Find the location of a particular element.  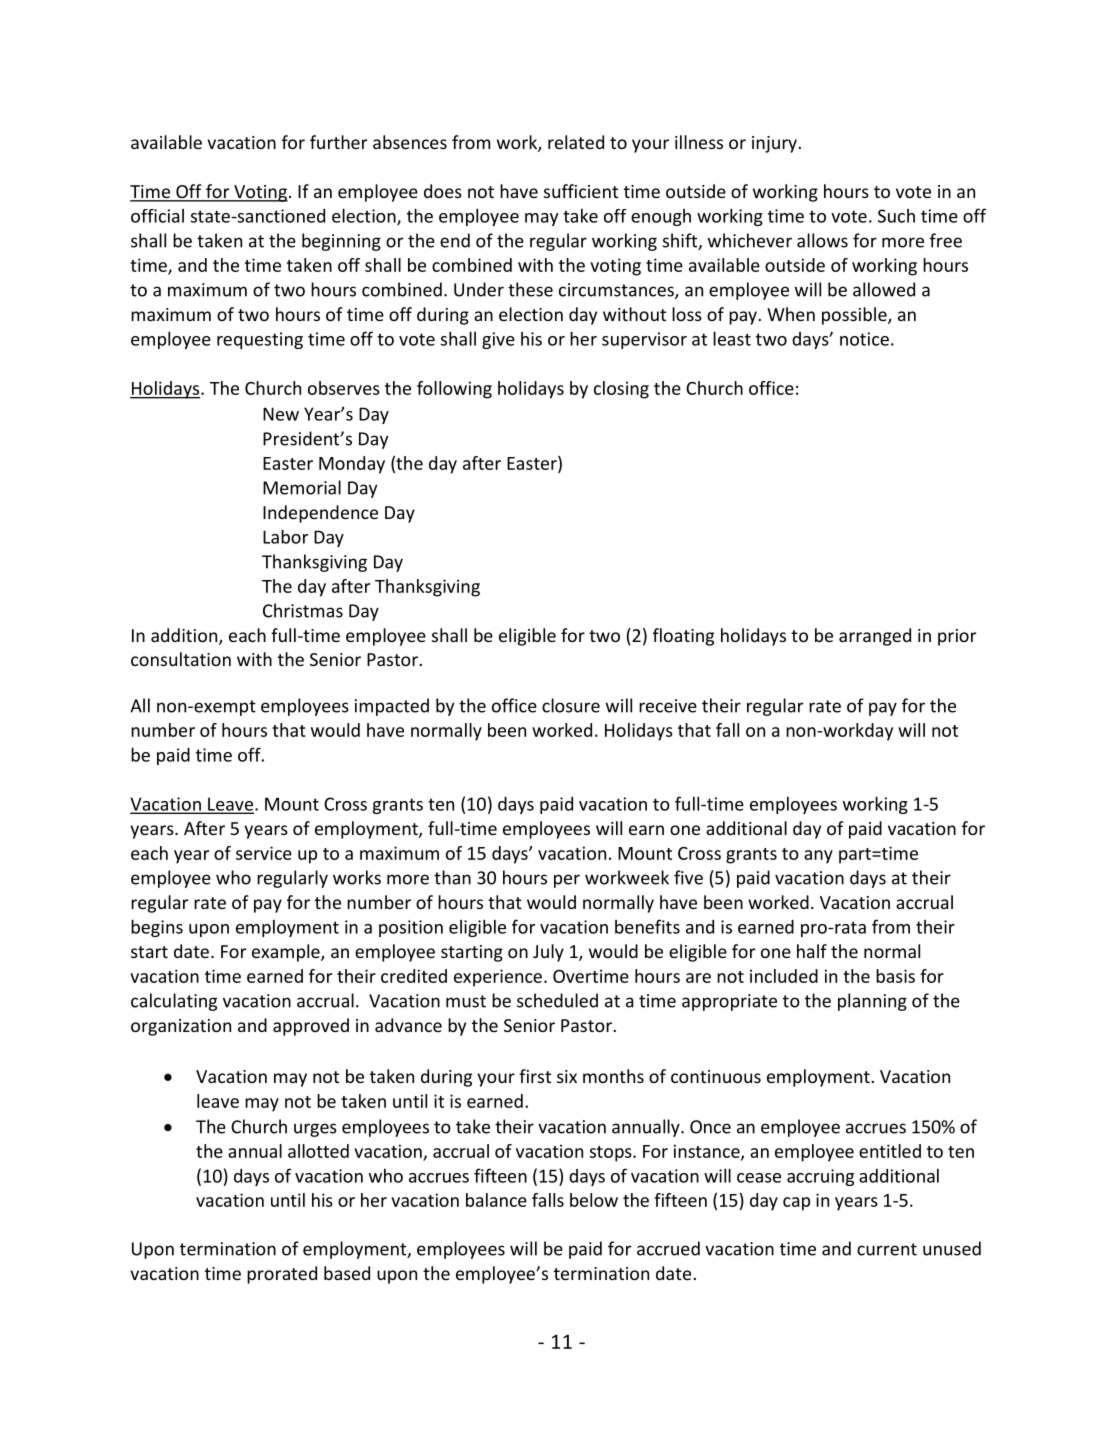

New is located at coordinates (281, 414).
